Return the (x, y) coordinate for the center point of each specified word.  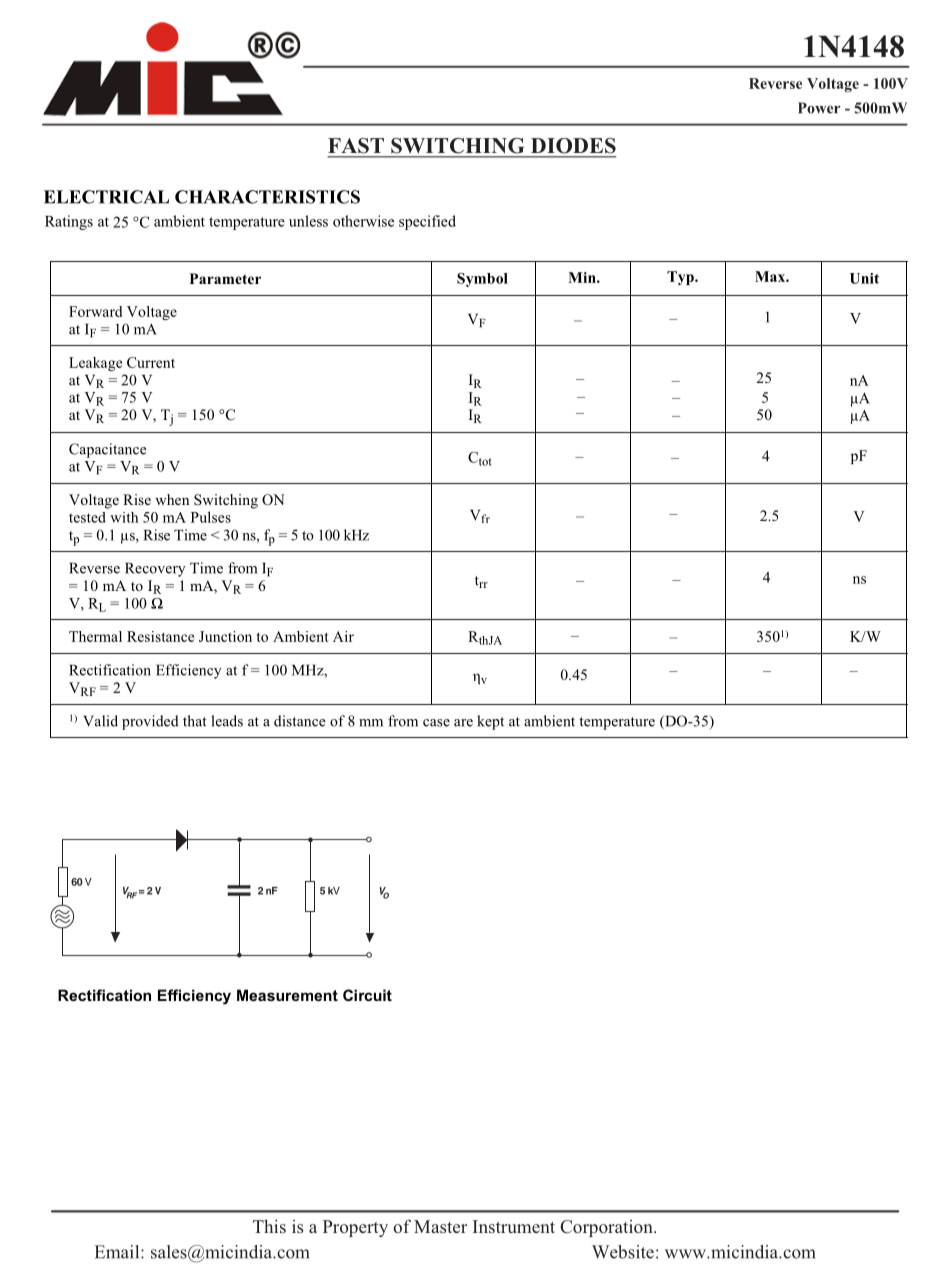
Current (151, 362)
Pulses (211, 517)
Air (343, 636)
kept (490, 722)
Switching (226, 501)
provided (150, 722)
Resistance (160, 636)
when (172, 499)
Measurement (287, 995)
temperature (617, 723)
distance (299, 721)
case (436, 723)
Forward (95, 311)
